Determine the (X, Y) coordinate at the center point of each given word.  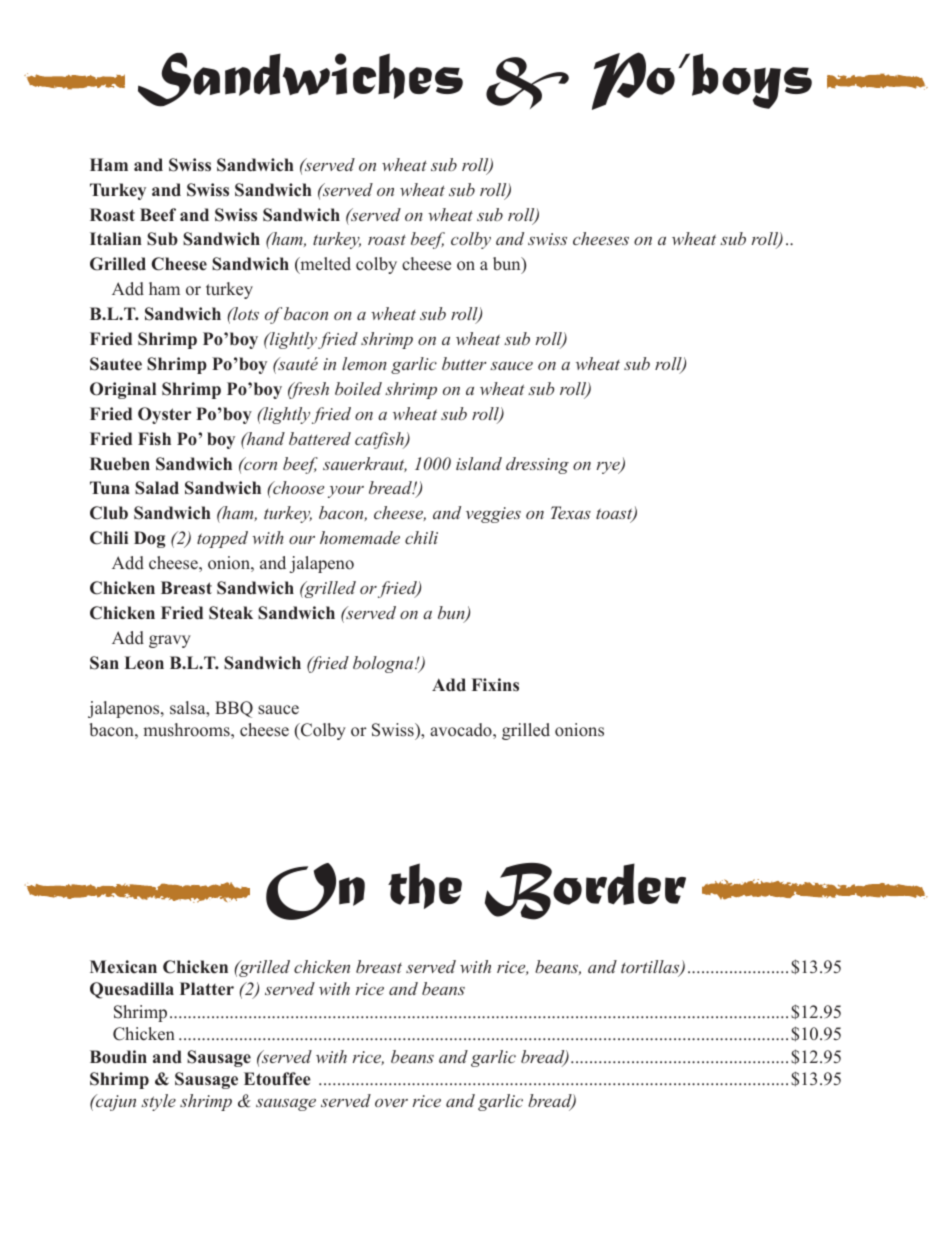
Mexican (123, 967)
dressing (537, 465)
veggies (493, 515)
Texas (571, 512)
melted (324, 265)
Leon (144, 663)
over (391, 1103)
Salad (157, 488)
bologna (384, 664)
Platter (207, 989)
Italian (116, 238)
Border (585, 891)
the (425, 886)
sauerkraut (365, 464)
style (158, 1102)
